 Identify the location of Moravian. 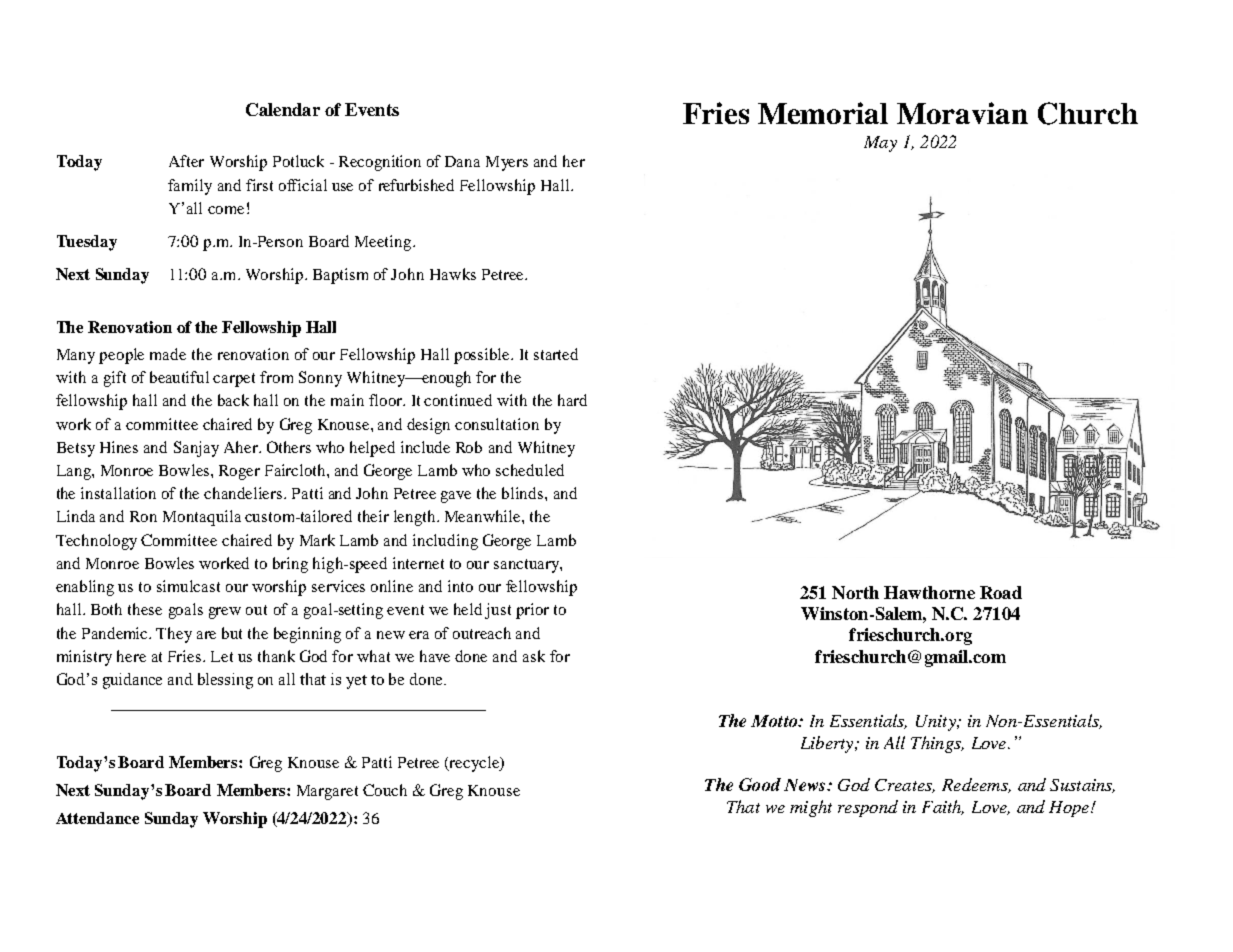
(962, 113).
